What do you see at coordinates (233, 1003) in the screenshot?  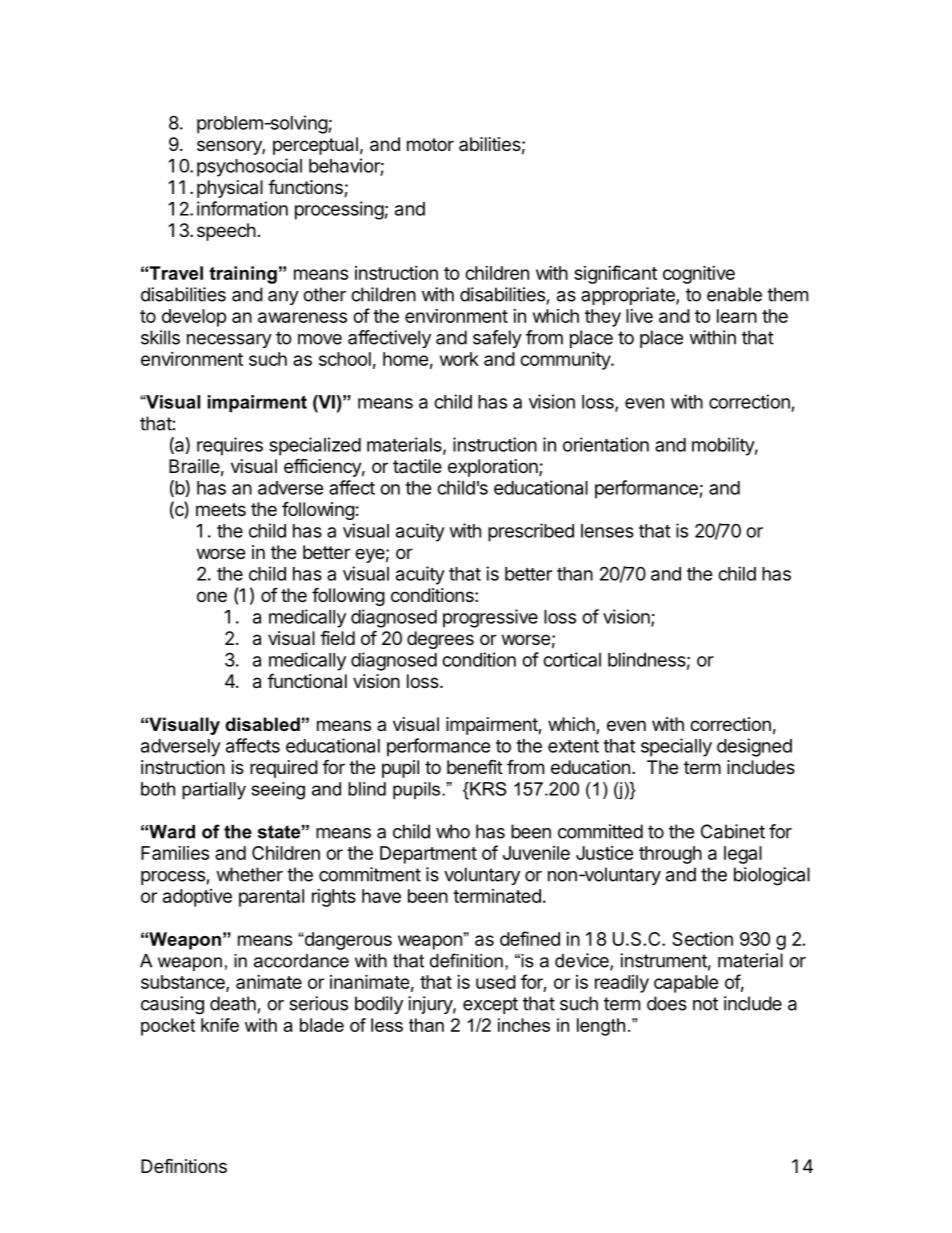 I see `death` at bounding box center [233, 1003].
